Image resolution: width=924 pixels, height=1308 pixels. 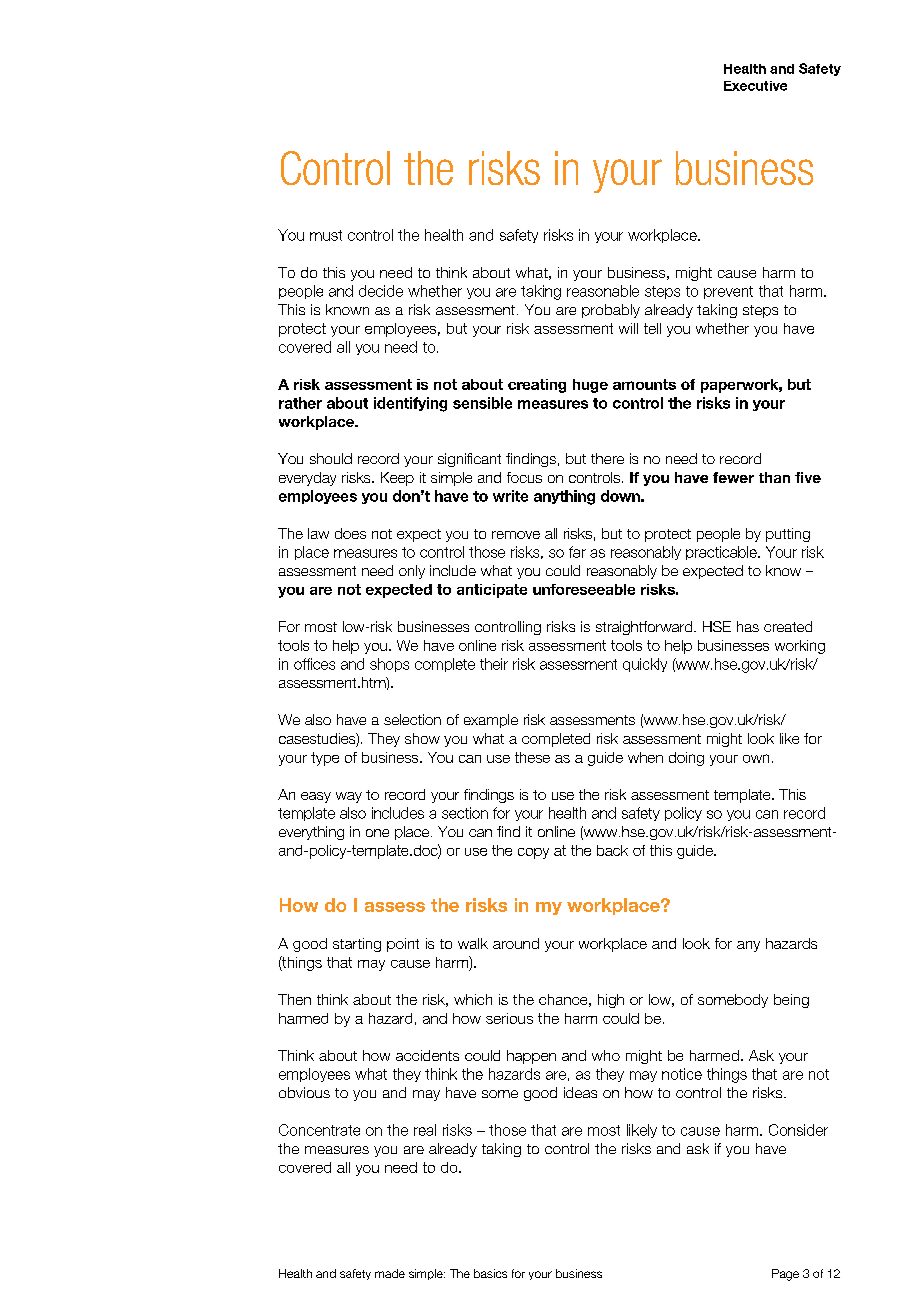 What do you see at coordinates (791, 1001) in the document?
I see `being` at bounding box center [791, 1001].
